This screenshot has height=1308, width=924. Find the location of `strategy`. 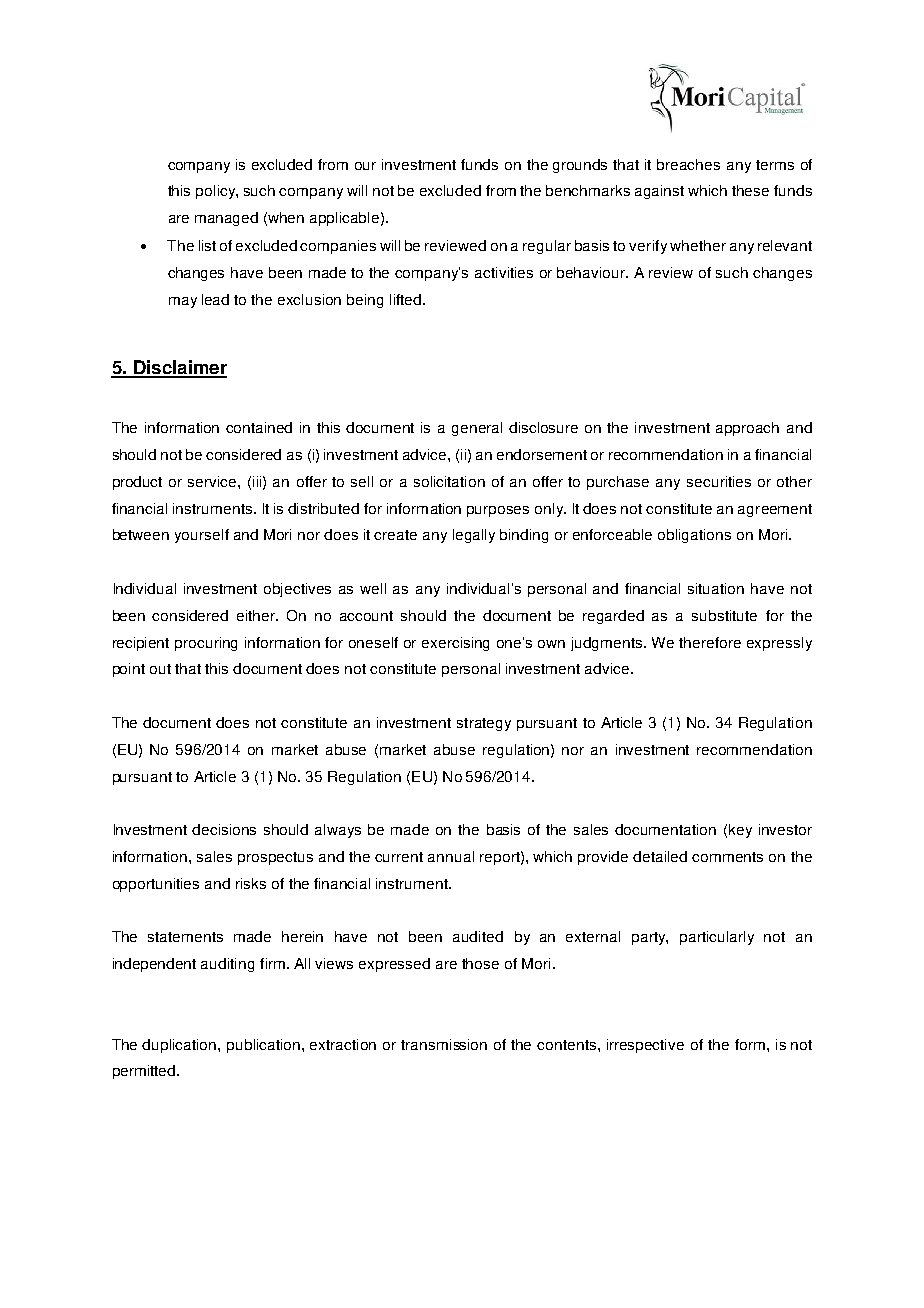

strategy is located at coordinates (484, 724).
